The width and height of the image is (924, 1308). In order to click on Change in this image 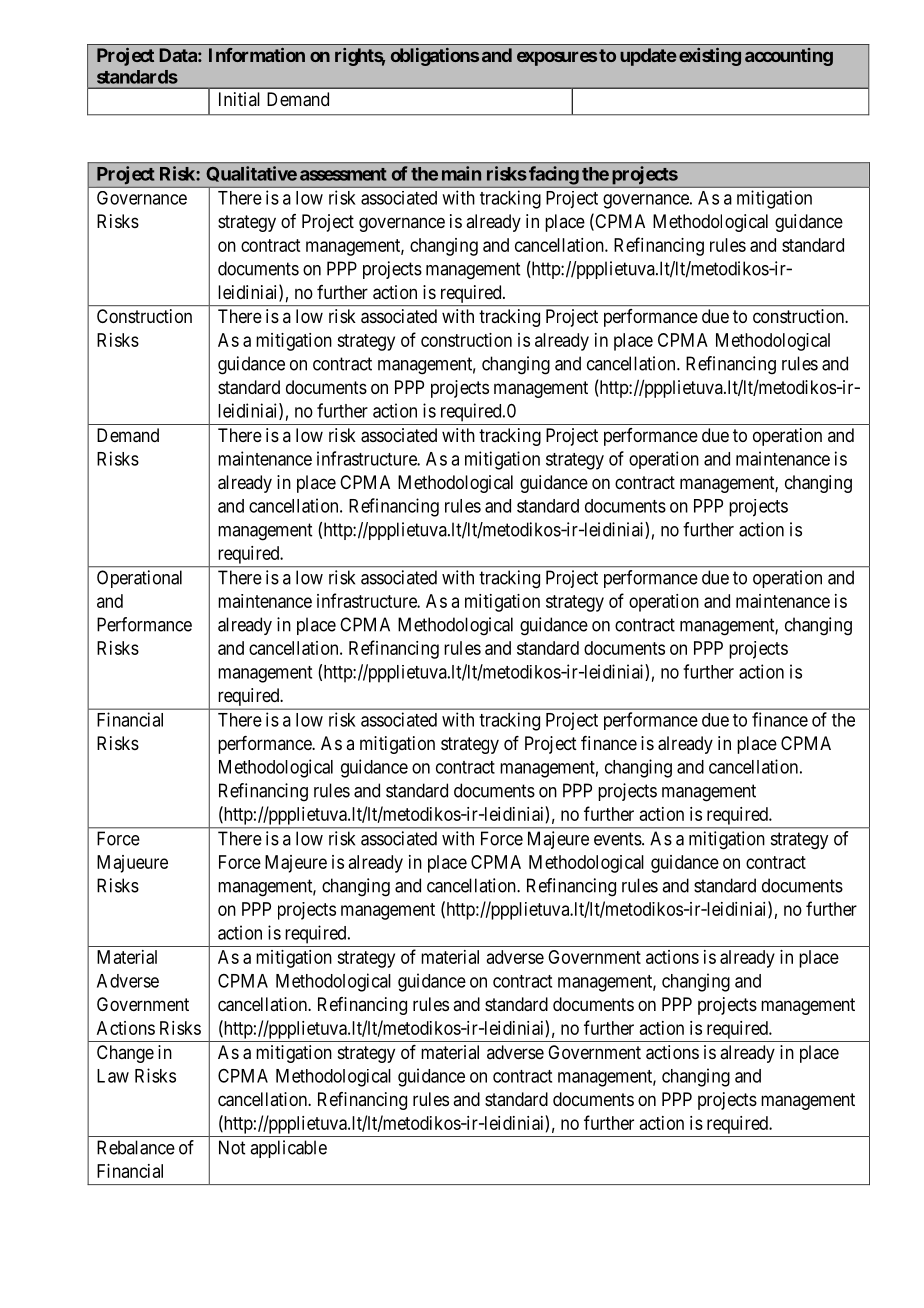, I will do `click(125, 1054)`.
